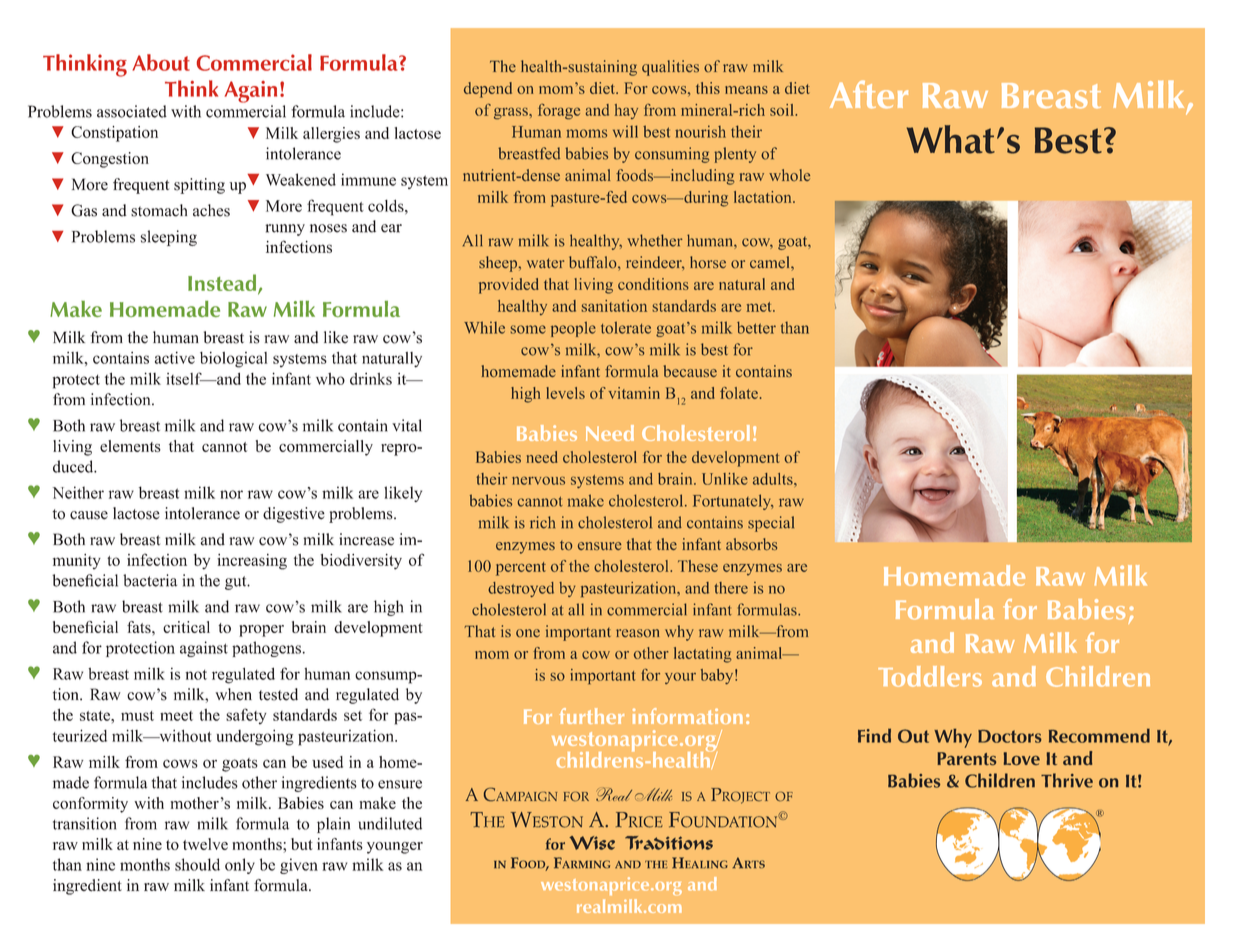  What do you see at coordinates (161, 62) in the document?
I see `About` at bounding box center [161, 62].
